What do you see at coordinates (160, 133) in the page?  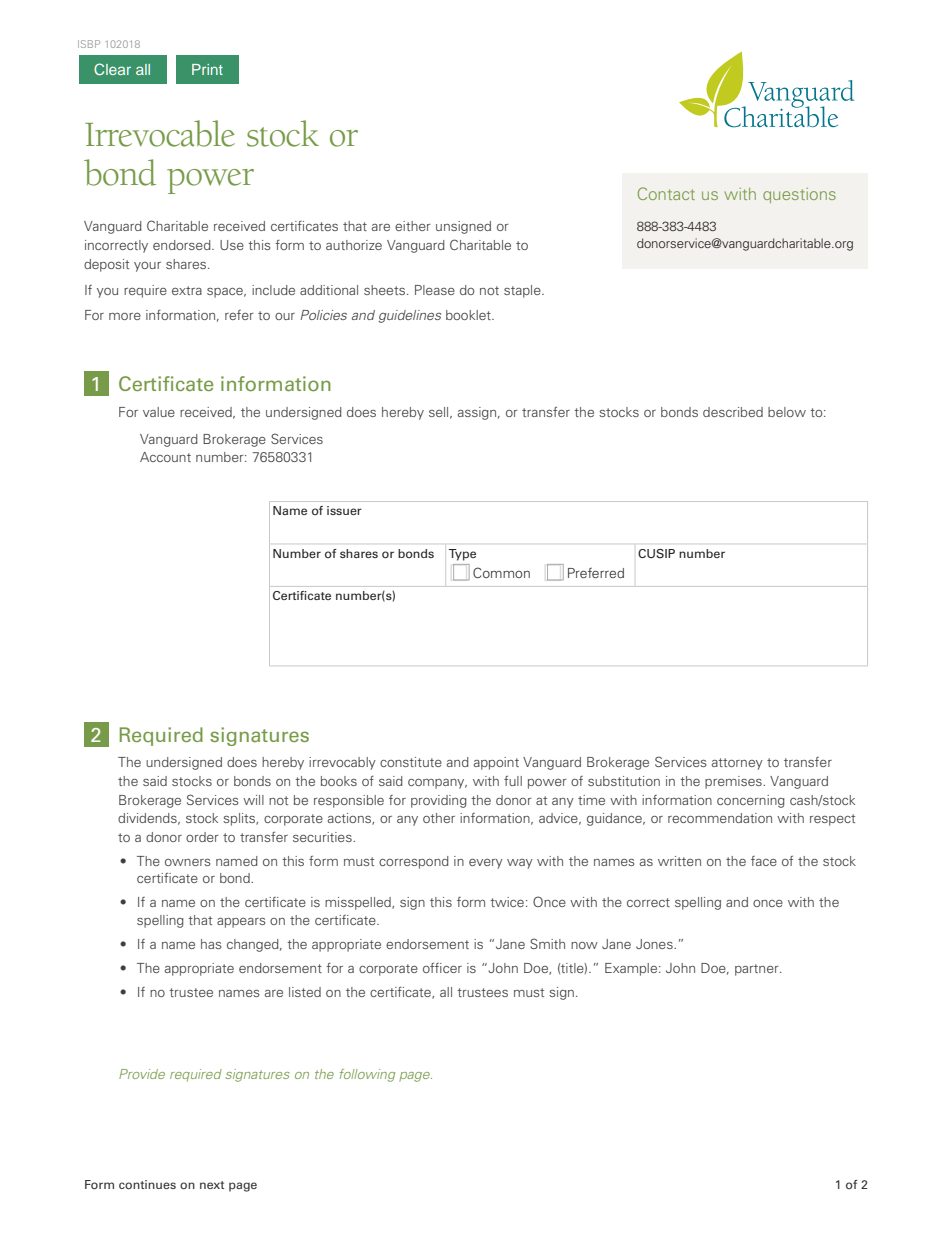 I see `Irrevocable` at bounding box center [160, 133].
